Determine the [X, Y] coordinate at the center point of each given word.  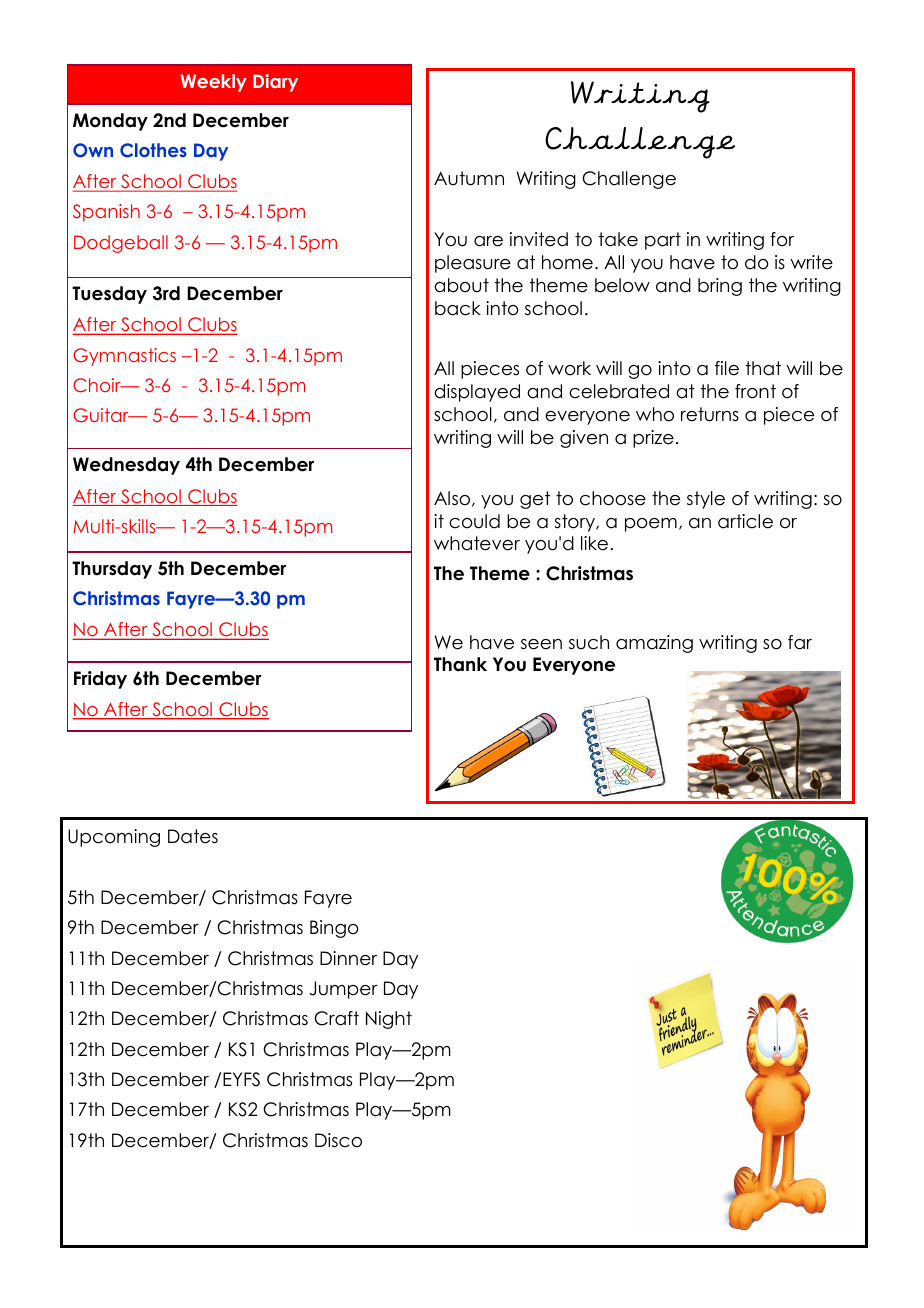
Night [389, 1020]
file [727, 368]
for [782, 239]
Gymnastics [124, 357]
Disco [338, 1140]
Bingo [334, 929]
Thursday [112, 570]
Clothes [153, 150]
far [800, 642]
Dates [193, 836]
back [458, 308]
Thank [460, 664]
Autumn [469, 178]
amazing [654, 644]
